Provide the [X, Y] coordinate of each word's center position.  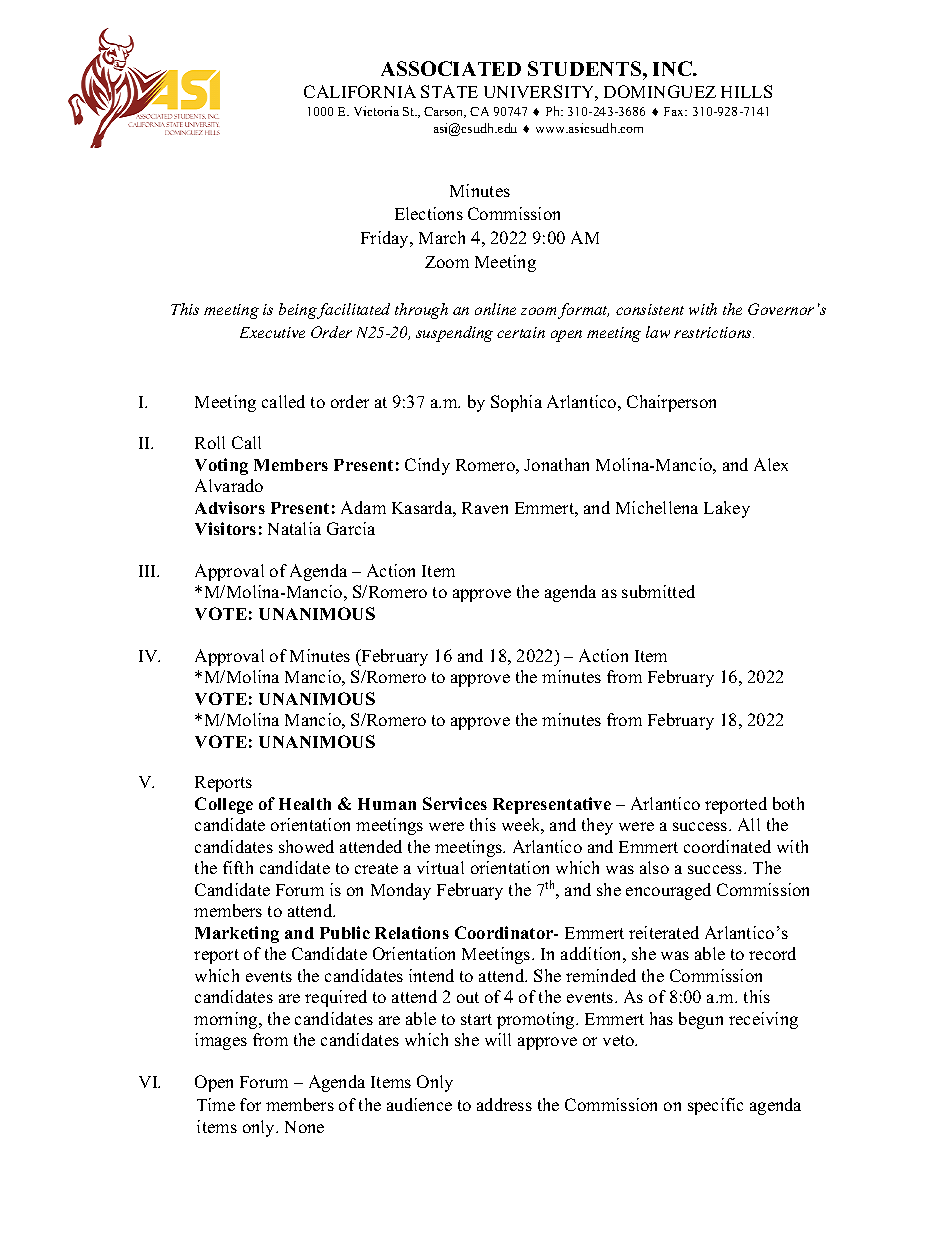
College [224, 805]
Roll [210, 442]
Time [216, 1104]
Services [455, 803]
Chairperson [671, 403]
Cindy [427, 466]
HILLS [746, 91]
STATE [449, 91]
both [788, 803]
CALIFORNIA [360, 91]
